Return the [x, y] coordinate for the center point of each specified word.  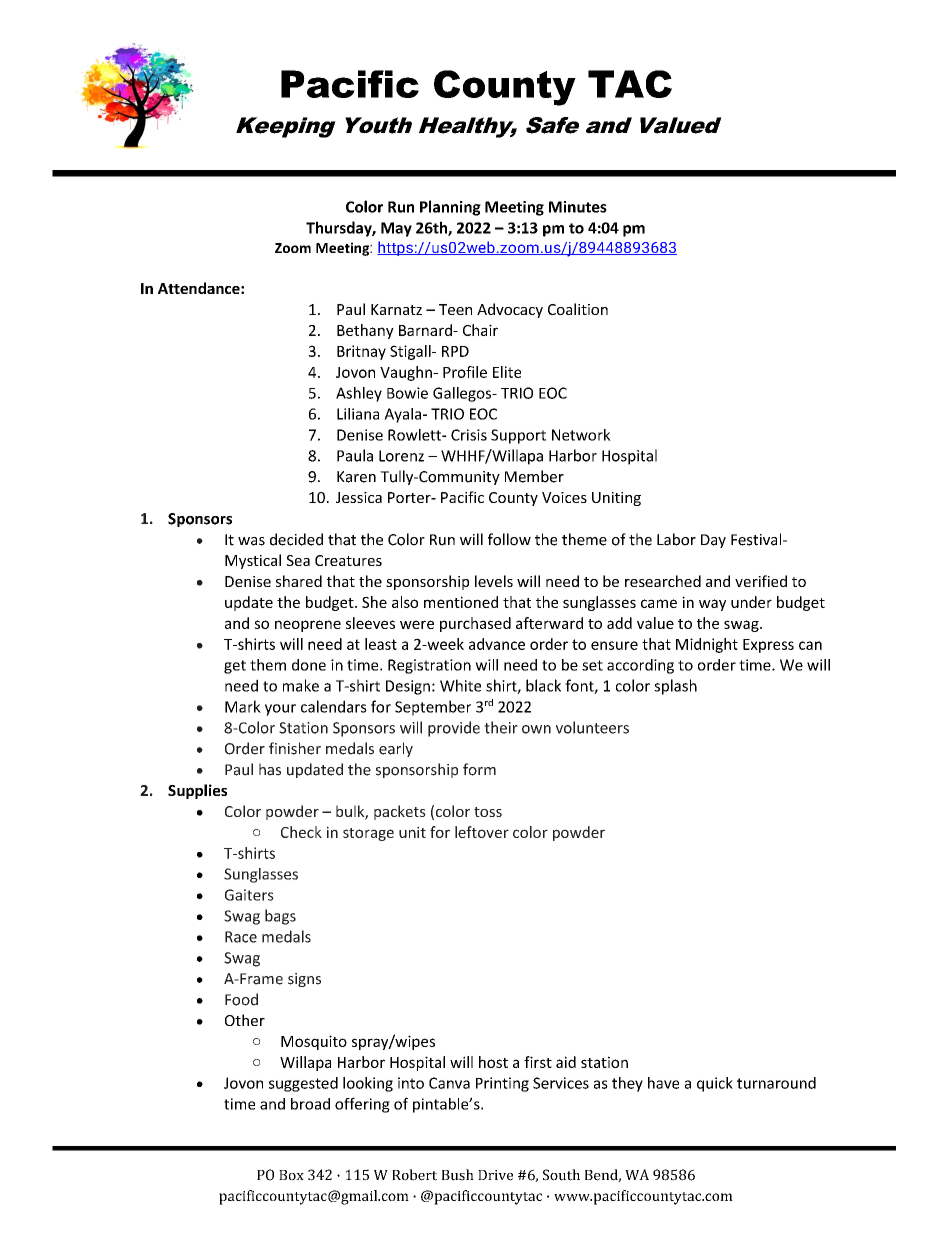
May [396, 229]
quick [715, 1084]
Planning [450, 208]
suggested [303, 1084]
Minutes [578, 207]
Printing [502, 1084]
